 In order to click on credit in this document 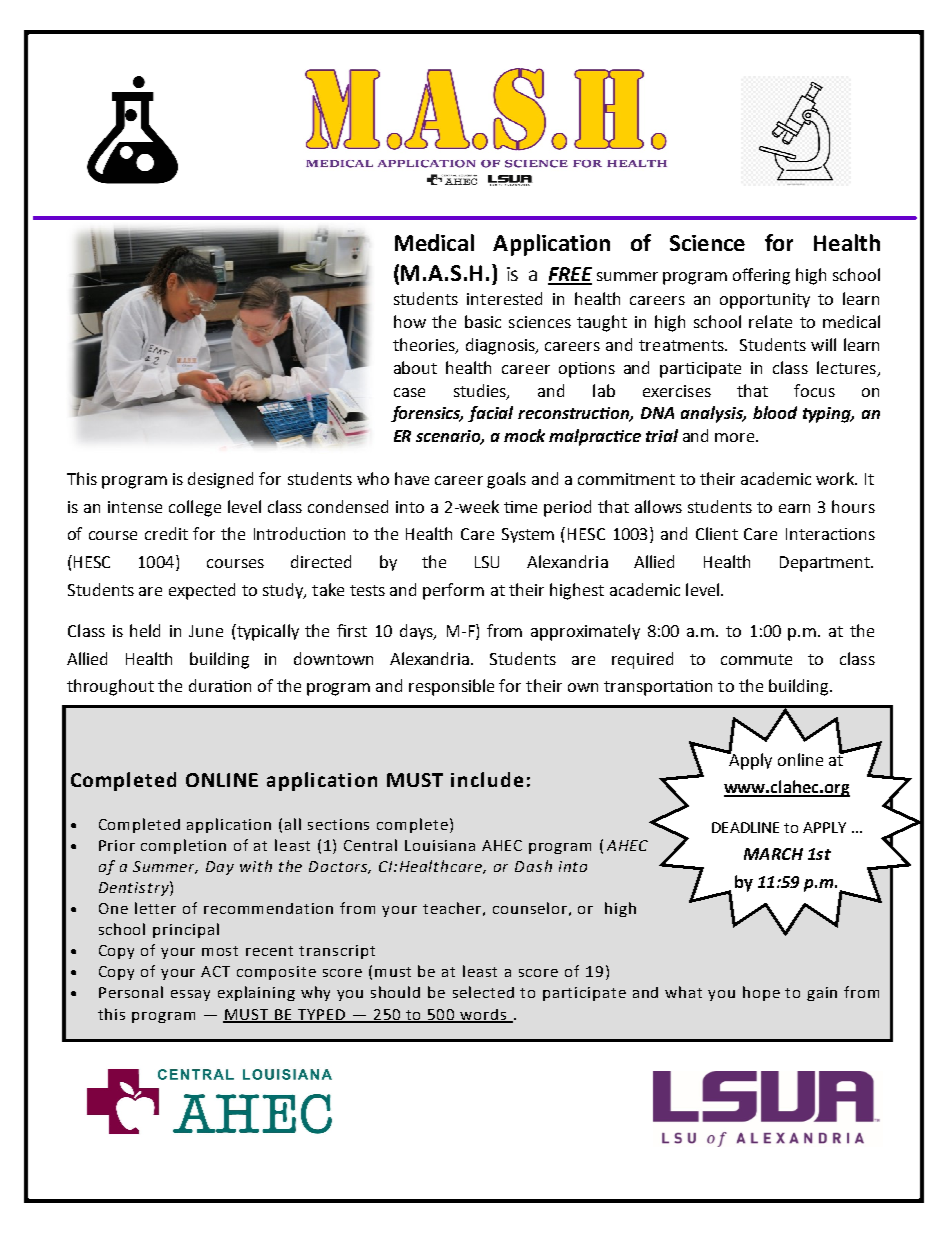, I will do `click(166, 533)`.
